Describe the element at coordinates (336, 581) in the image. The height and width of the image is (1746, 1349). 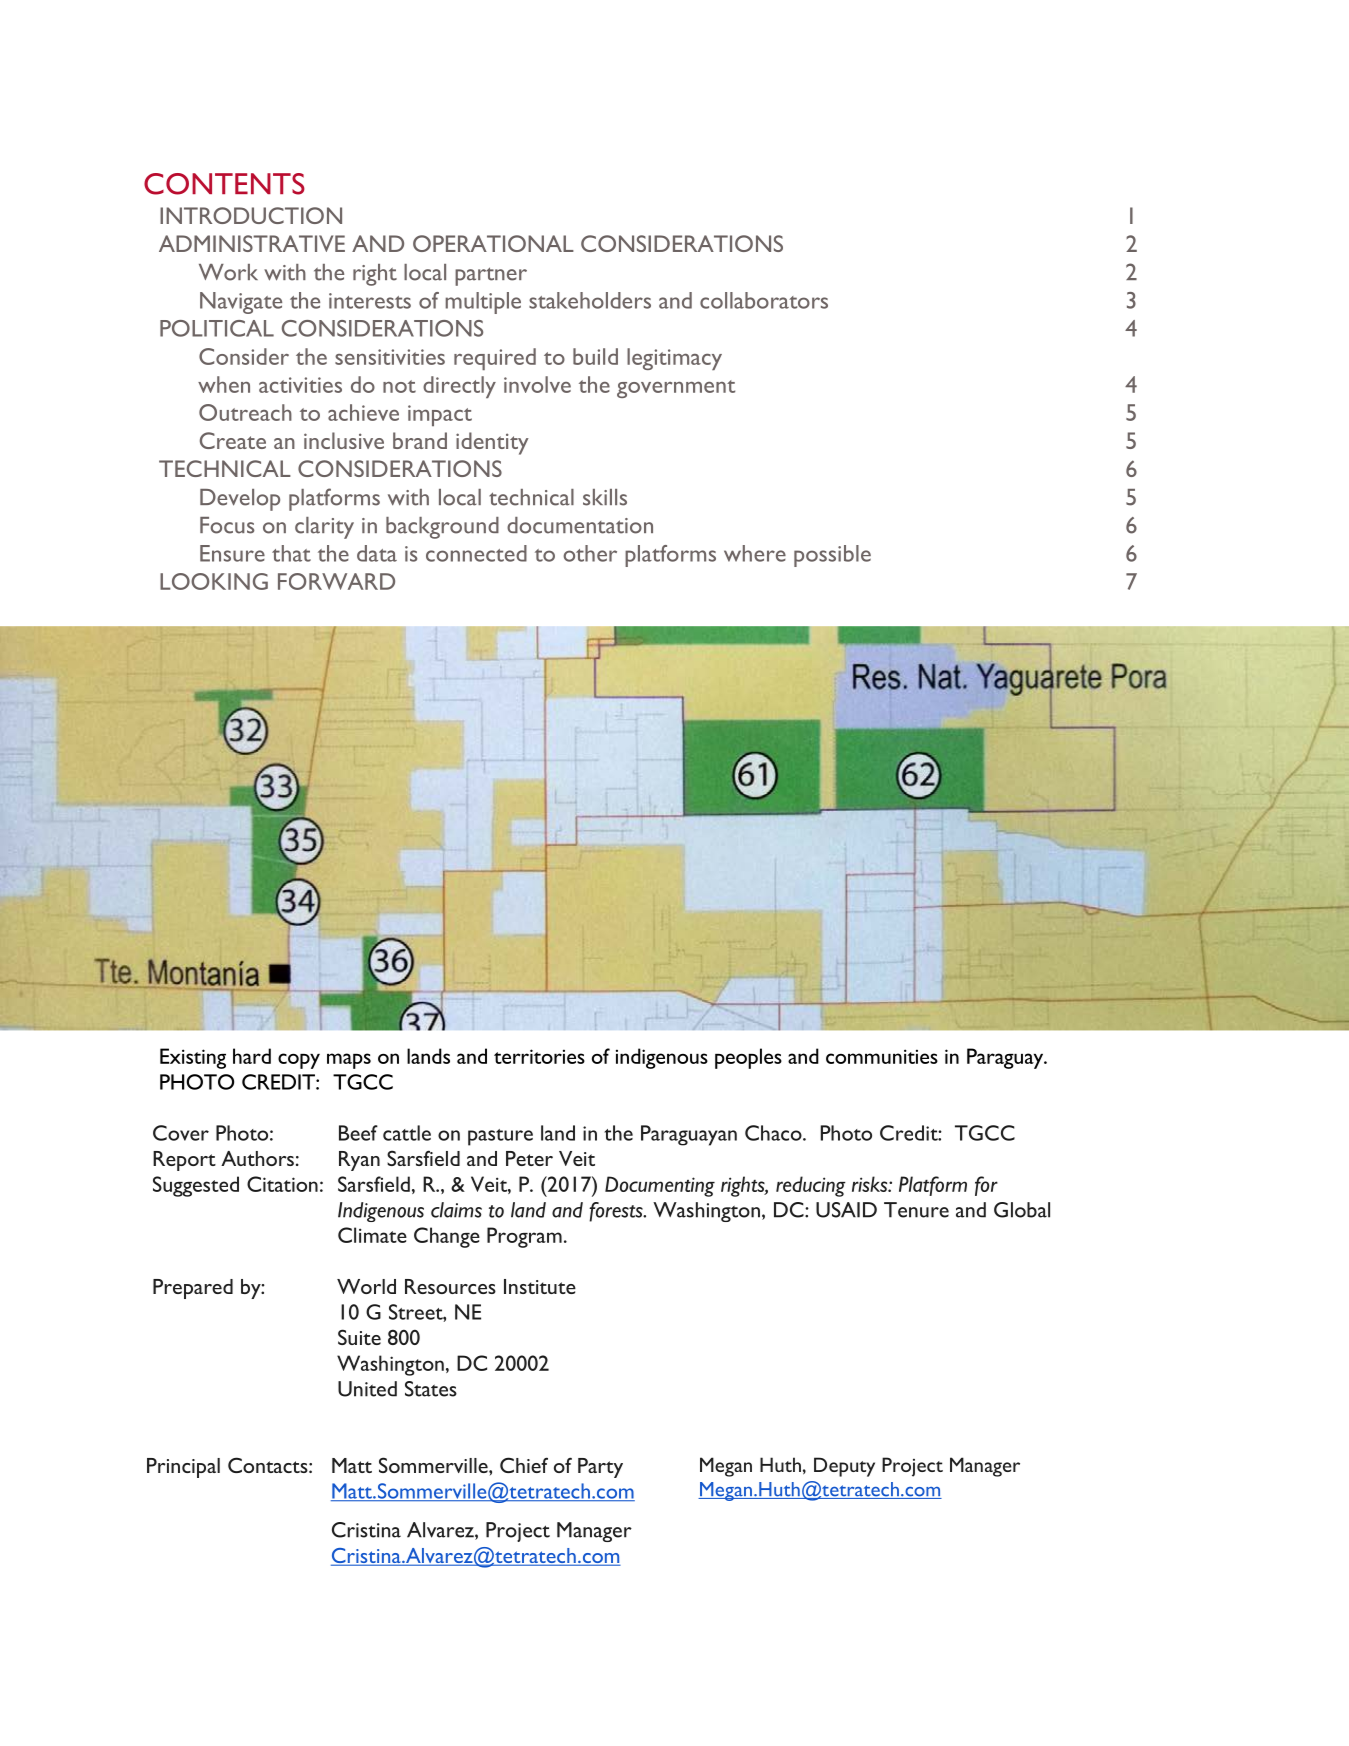
I see `FORWARD` at that location.
